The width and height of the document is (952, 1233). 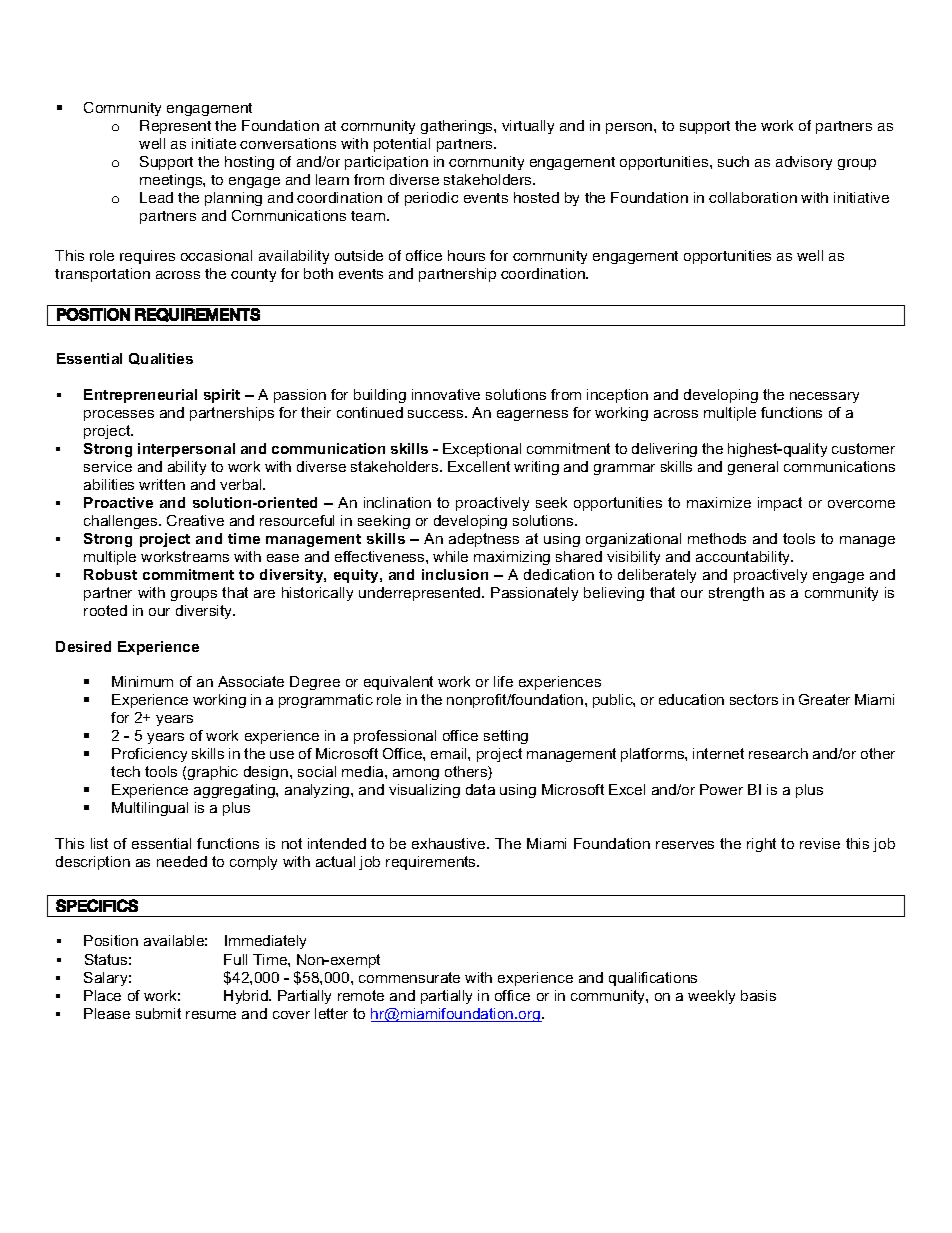 I want to click on advisory, so click(x=804, y=163).
